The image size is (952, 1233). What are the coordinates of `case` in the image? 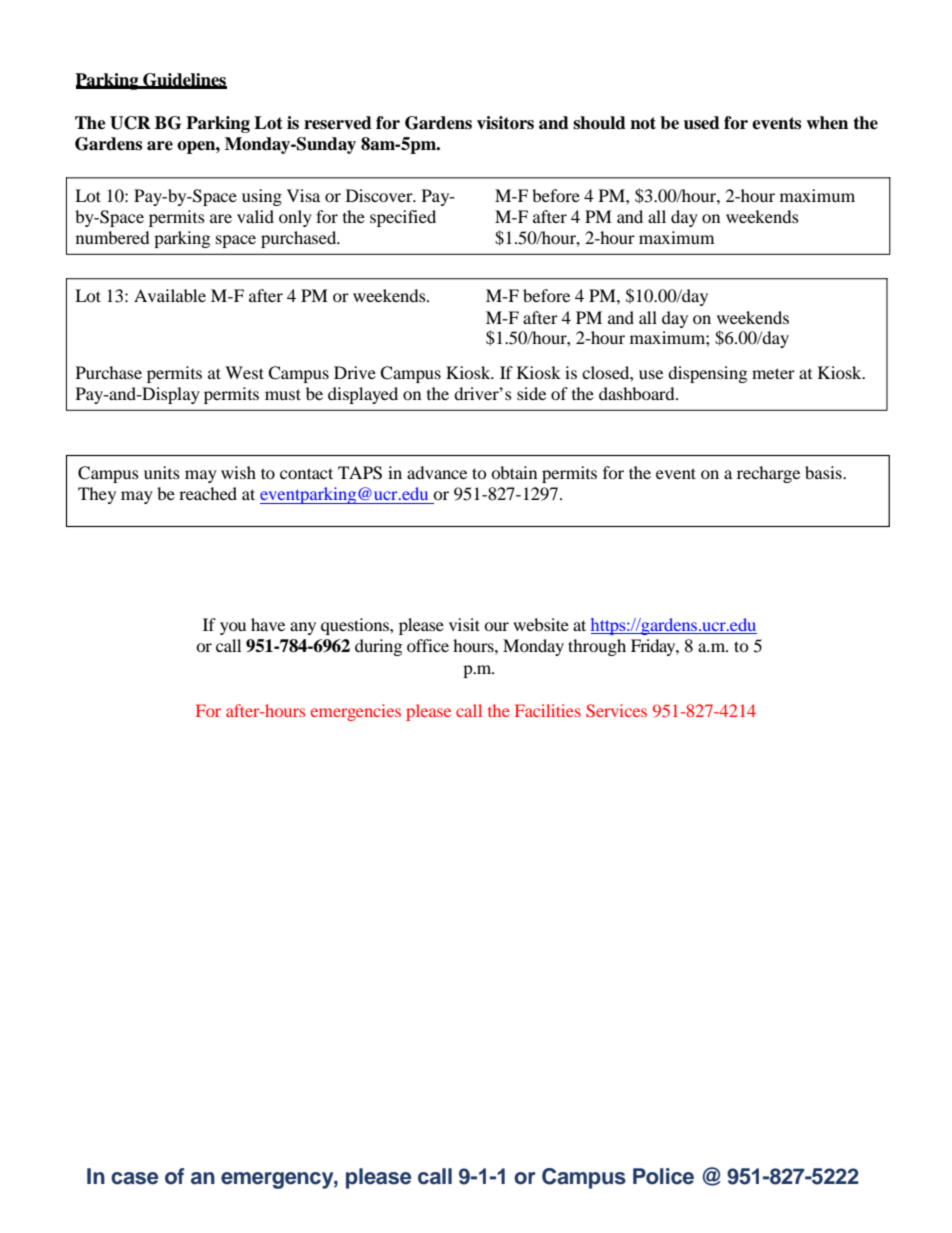 It's located at (135, 1178).
